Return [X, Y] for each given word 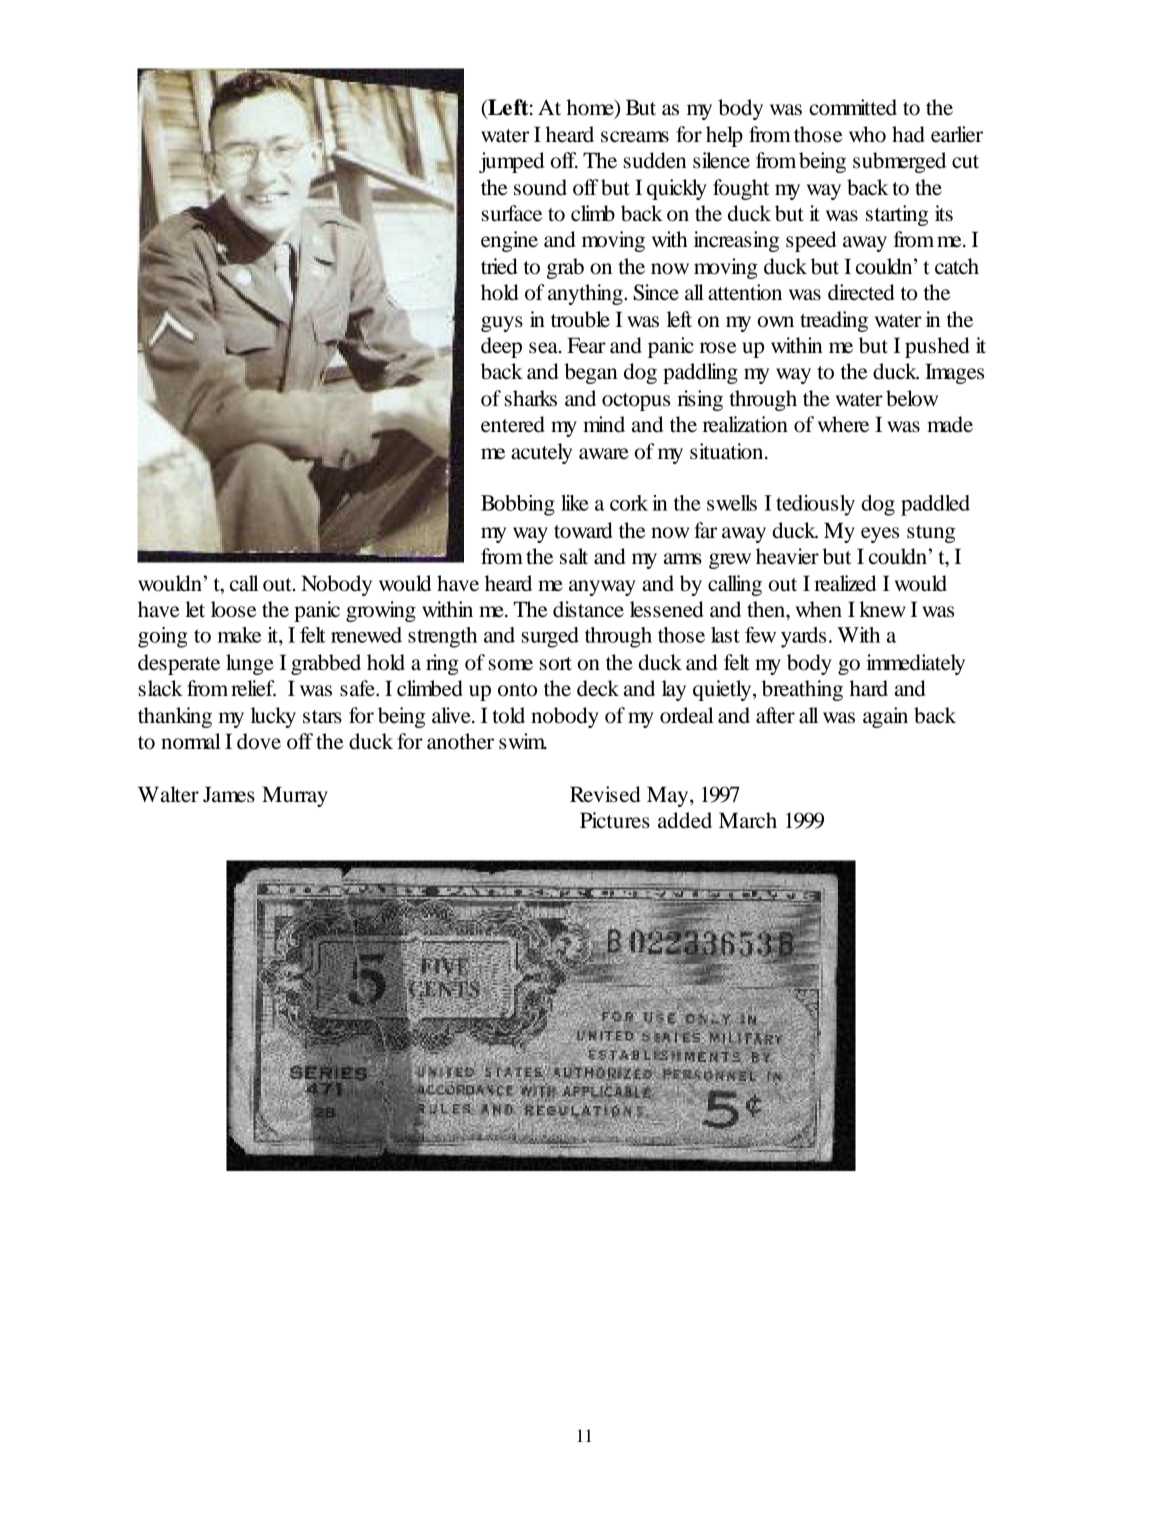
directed [861, 292]
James [229, 794]
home [591, 107]
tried [499, 266]
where [843, 424]
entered [513, 424]
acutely [541, 453]
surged [550, 637]
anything [586, 294]
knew [882, 609]
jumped [511, 162]
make [239, 635]
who [867, 134]
